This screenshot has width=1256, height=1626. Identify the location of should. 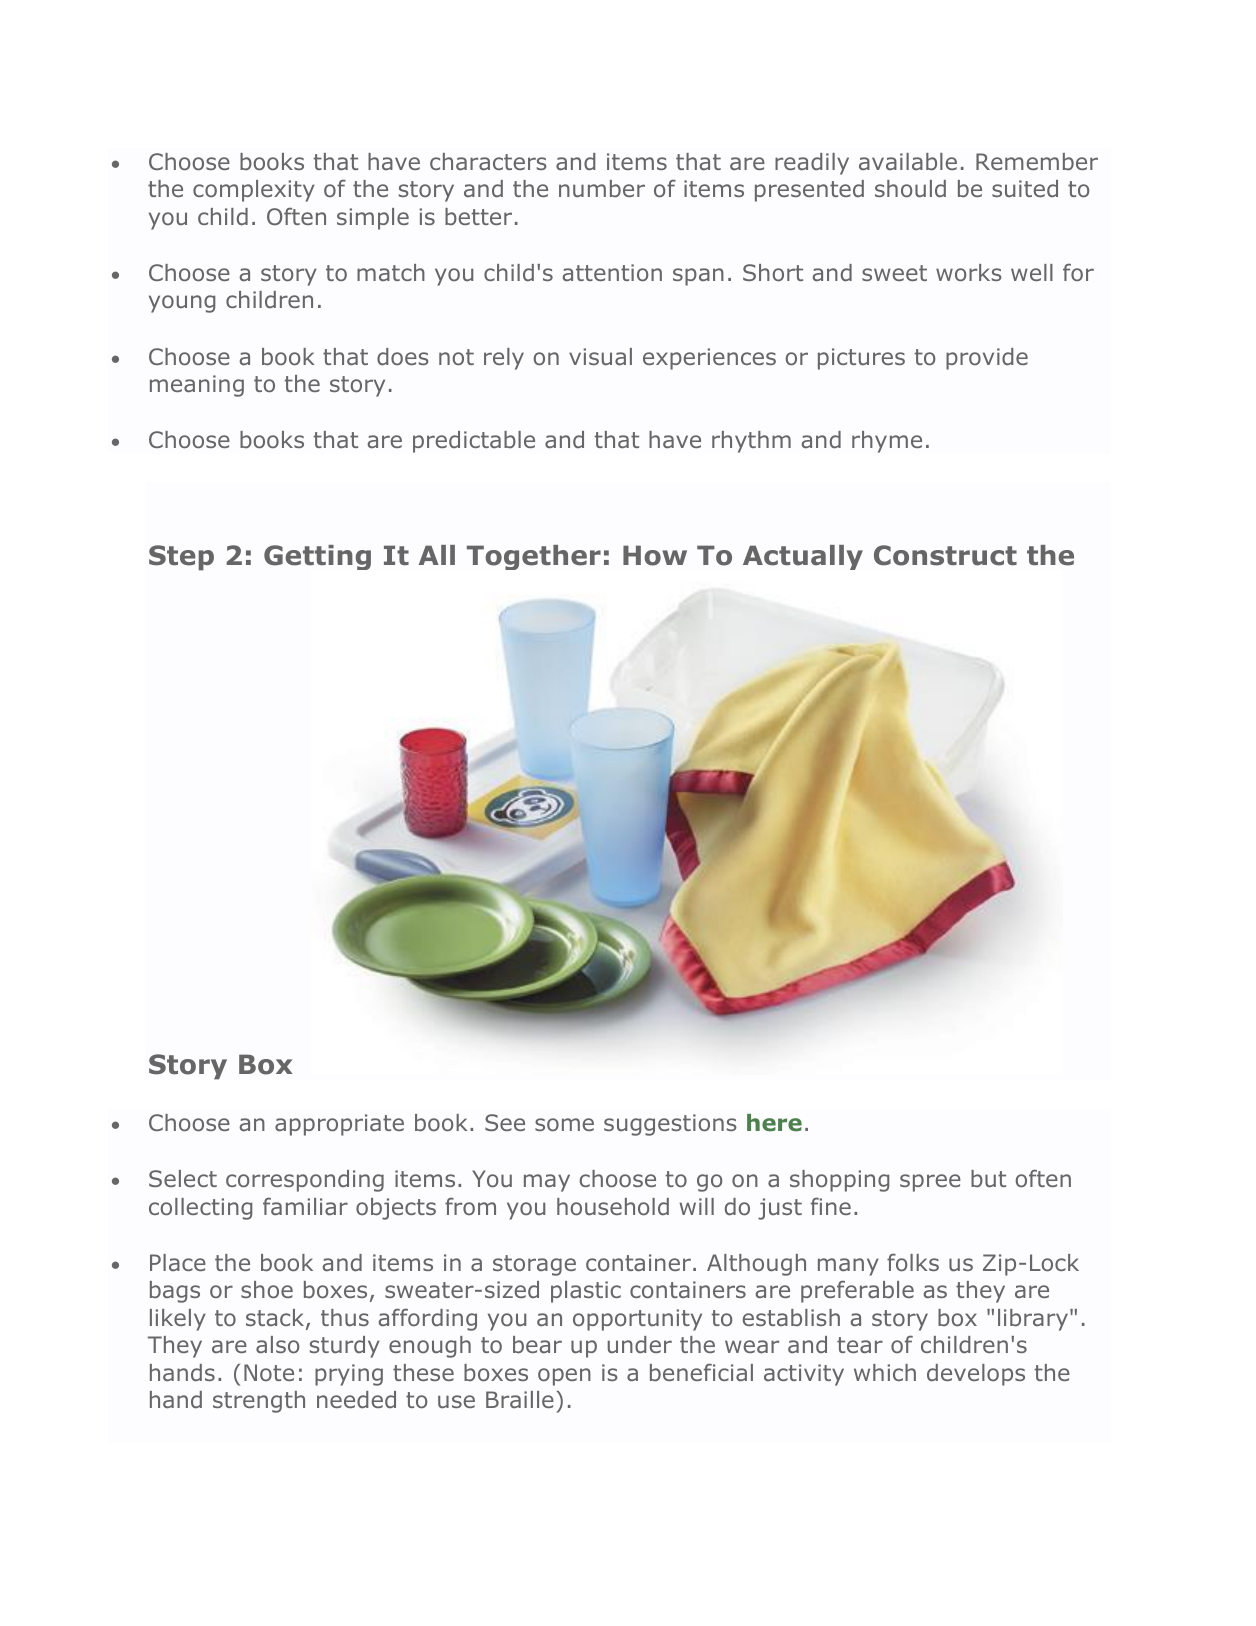
(910, 189).
